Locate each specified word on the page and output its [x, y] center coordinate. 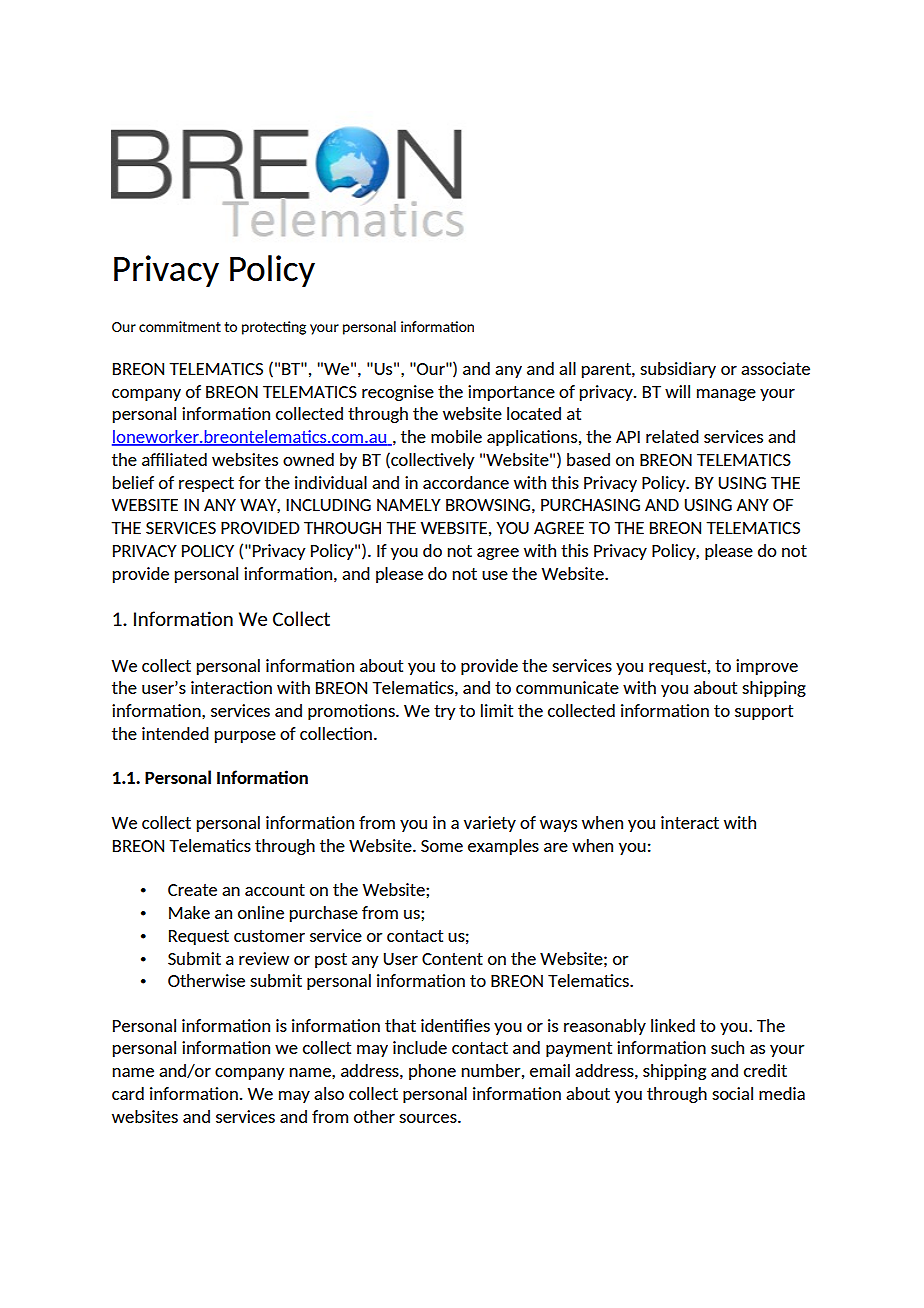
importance [511, 393]
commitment [180, 326]
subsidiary [678, 370]
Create [192, 890]
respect [206, 484]
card [128, 1093]
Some [442, 846]
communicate [567, 687]
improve [767, 667]
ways [558, 826]
